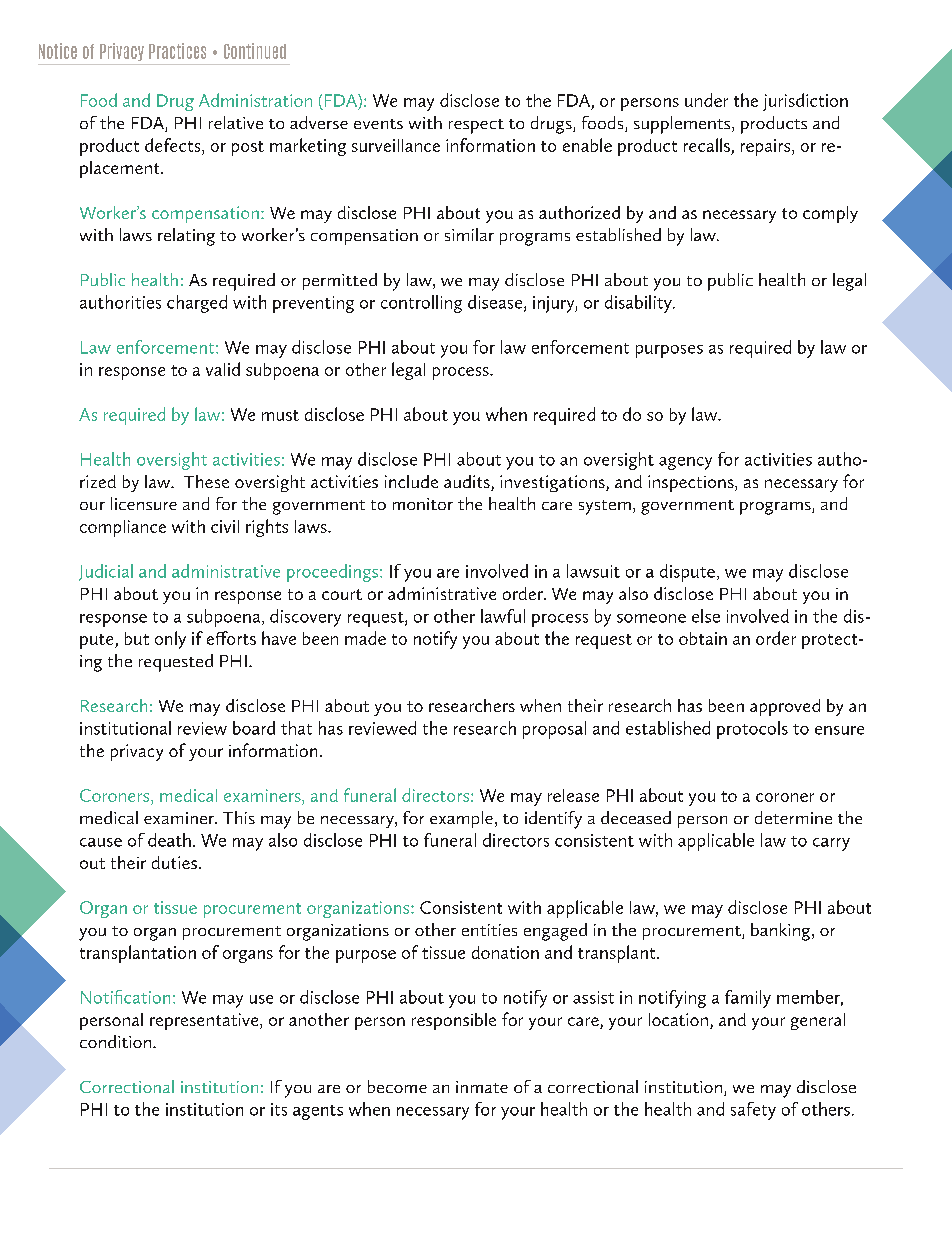 This screenshot has width=952, height=1233. What do you see at coordinates (197, 304) in the screenshot?
I see `charged` at bounding box center [197, 304].
